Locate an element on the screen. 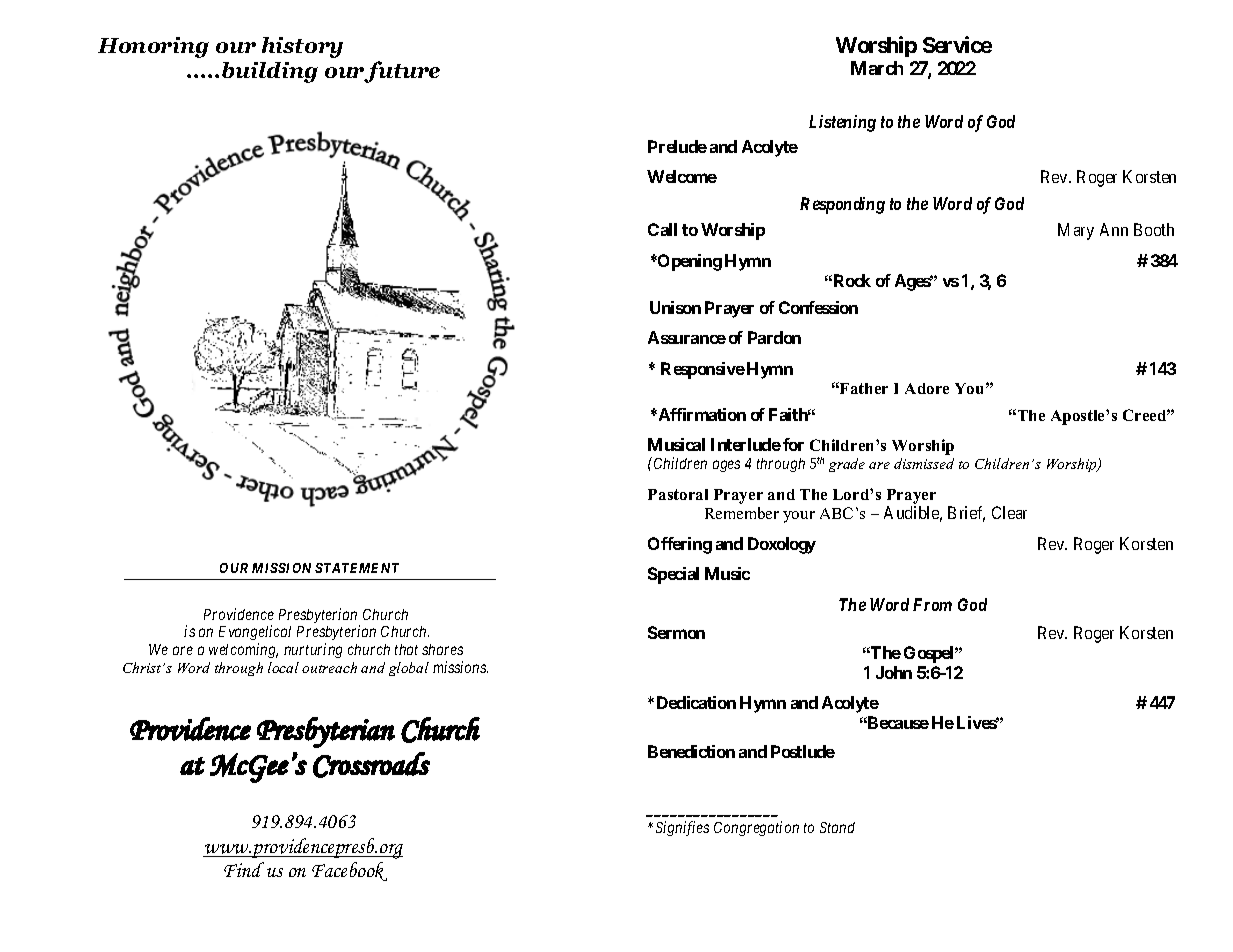 Image resolution: width=1233 pixels, height=952 pixels. STATEMENT is located at coordinates (357, 568).
